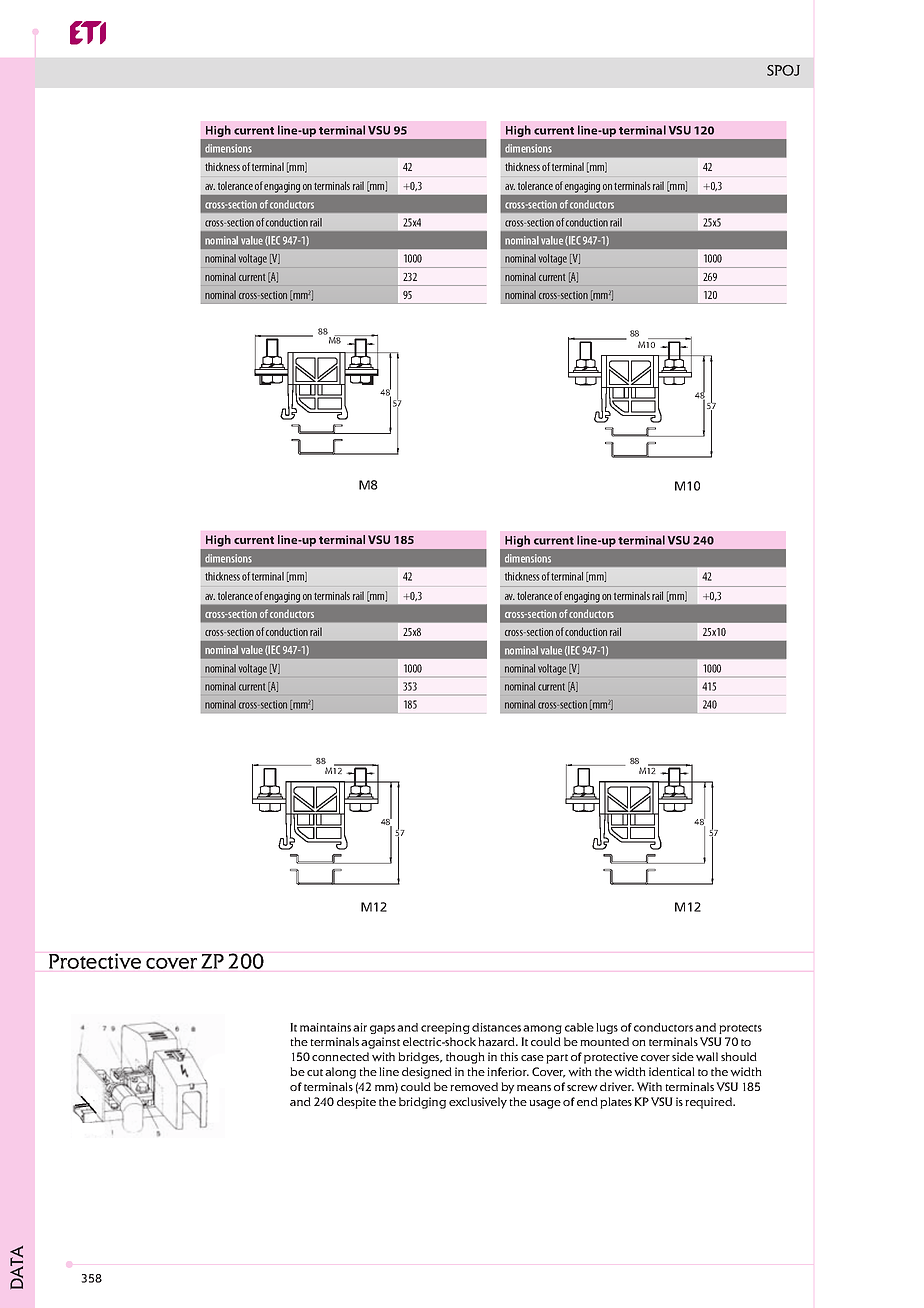 The image size is (924, 1308). Describe the element at coordinates (356, 1103) in the screenshot. I see `despite` at that location.
